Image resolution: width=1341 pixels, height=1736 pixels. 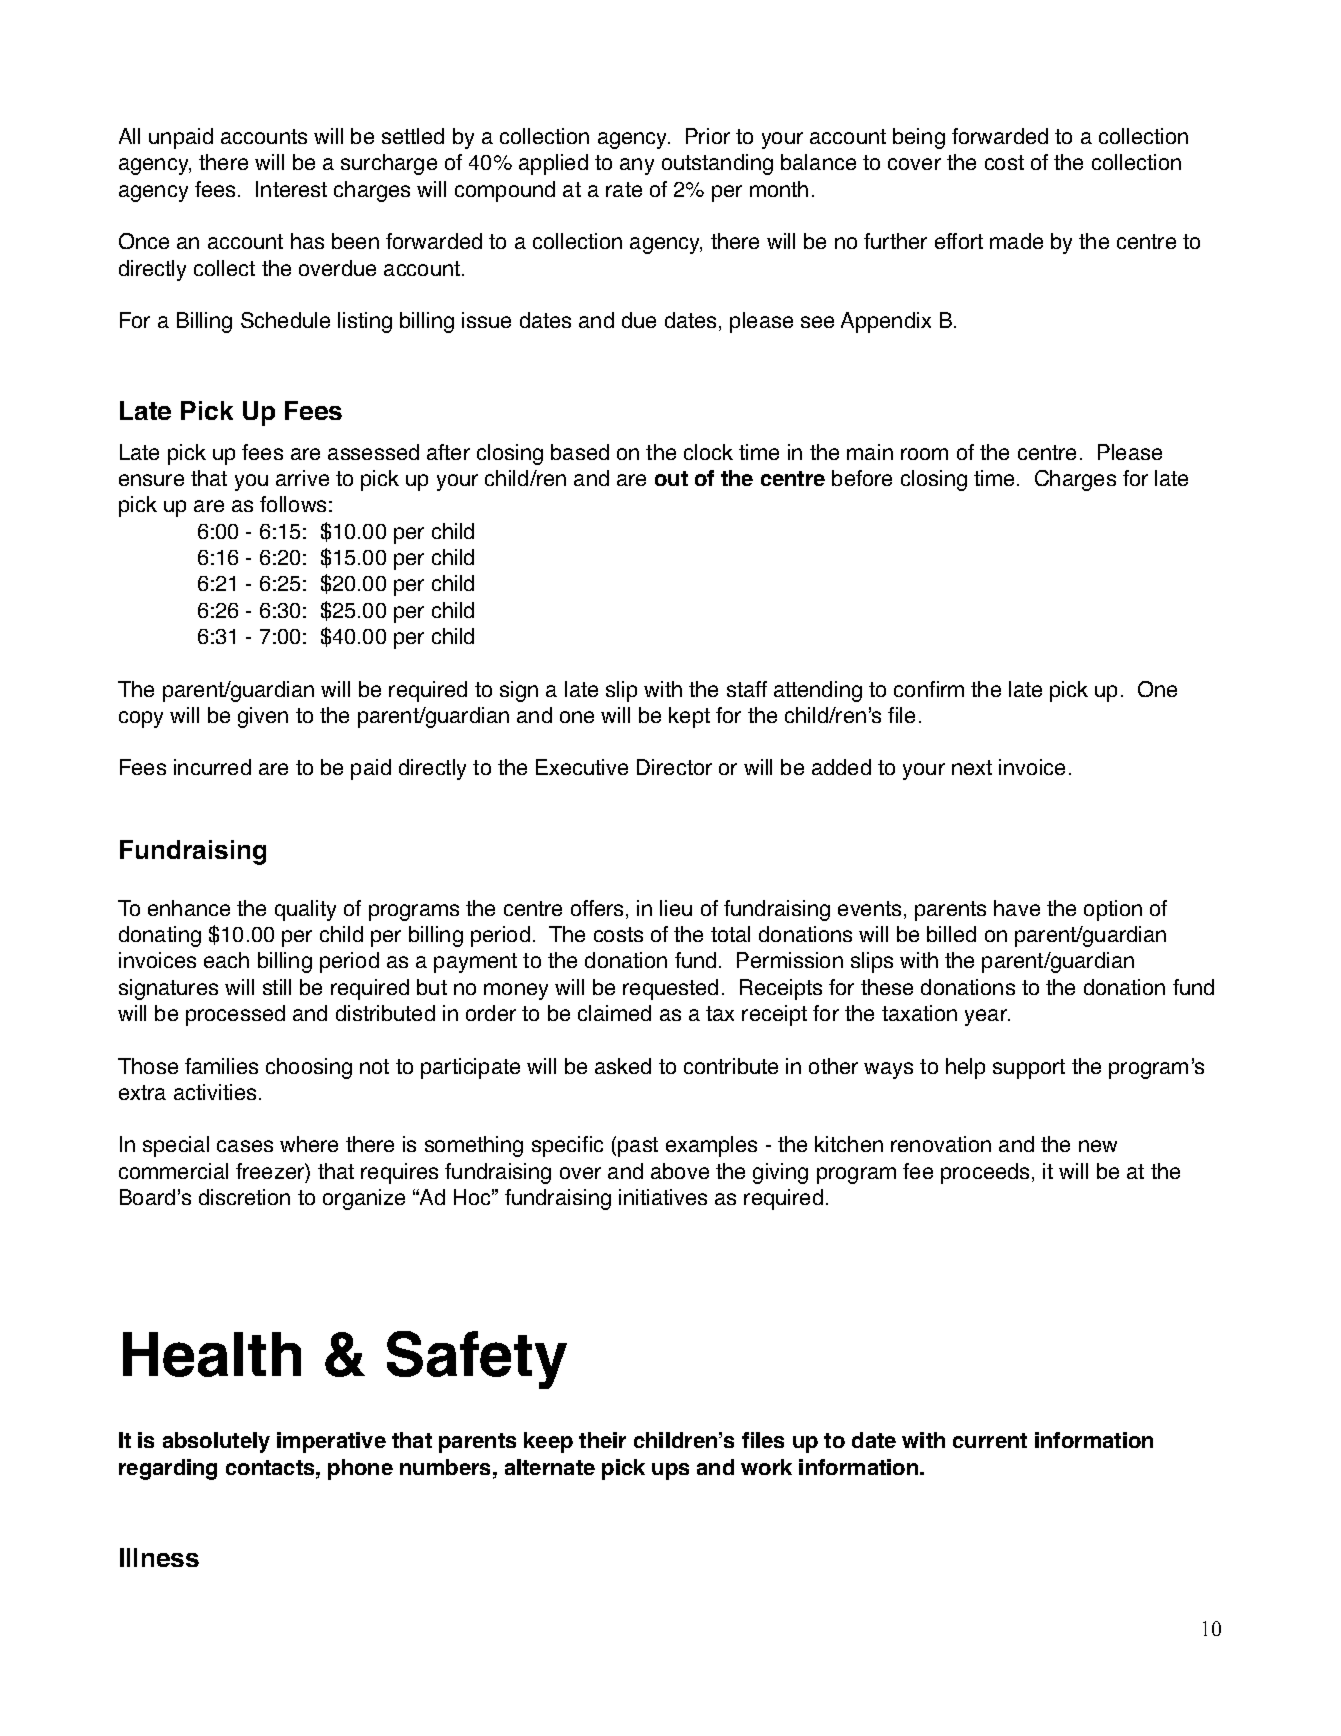 What do you see at coordinates (597, 908) in the screenshot?
I see `offers` at bounding box center [597, 908].
